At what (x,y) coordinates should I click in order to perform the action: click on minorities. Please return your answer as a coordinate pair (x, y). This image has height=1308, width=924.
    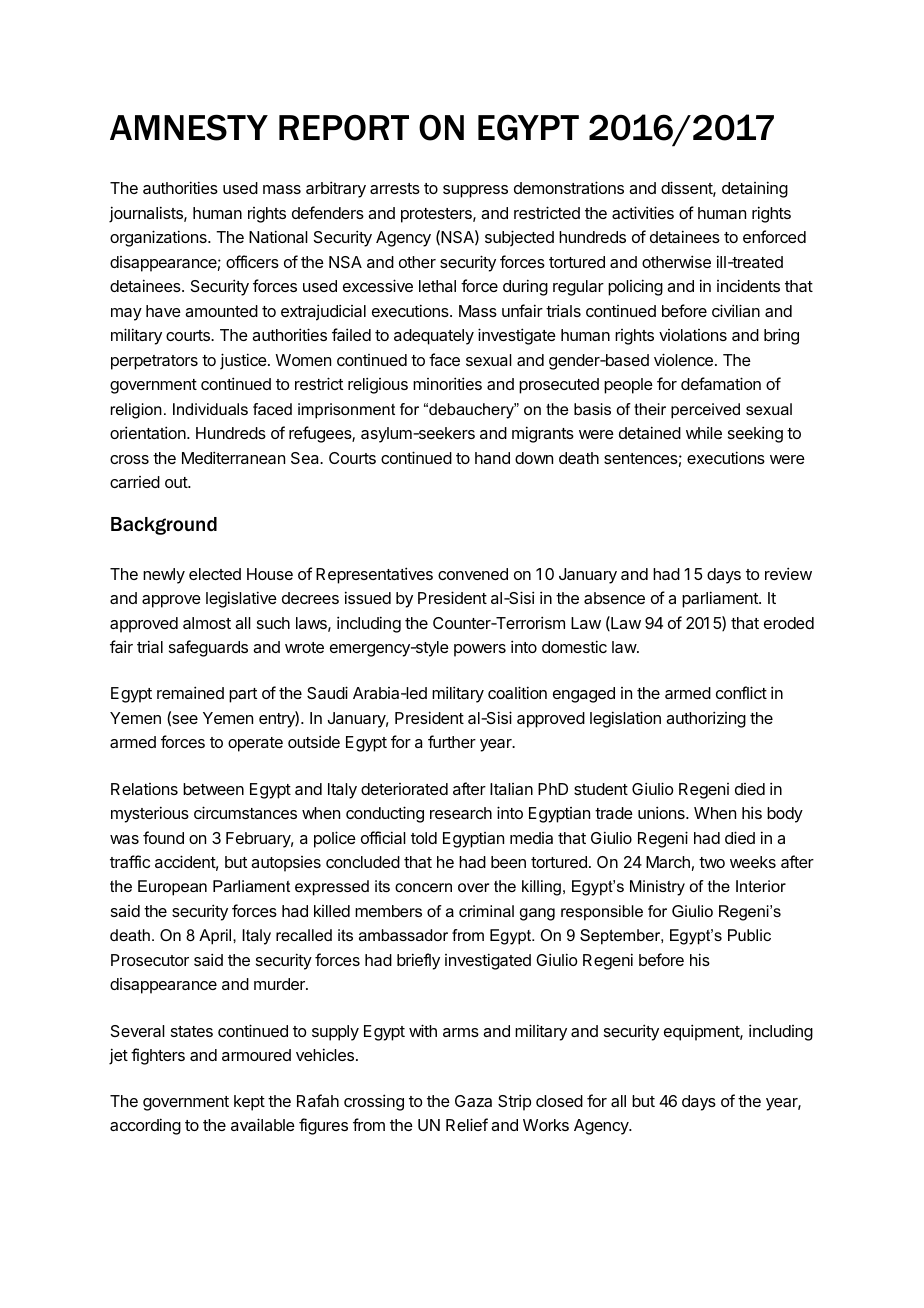
    Looking at the image, I should click on (447, 383).
